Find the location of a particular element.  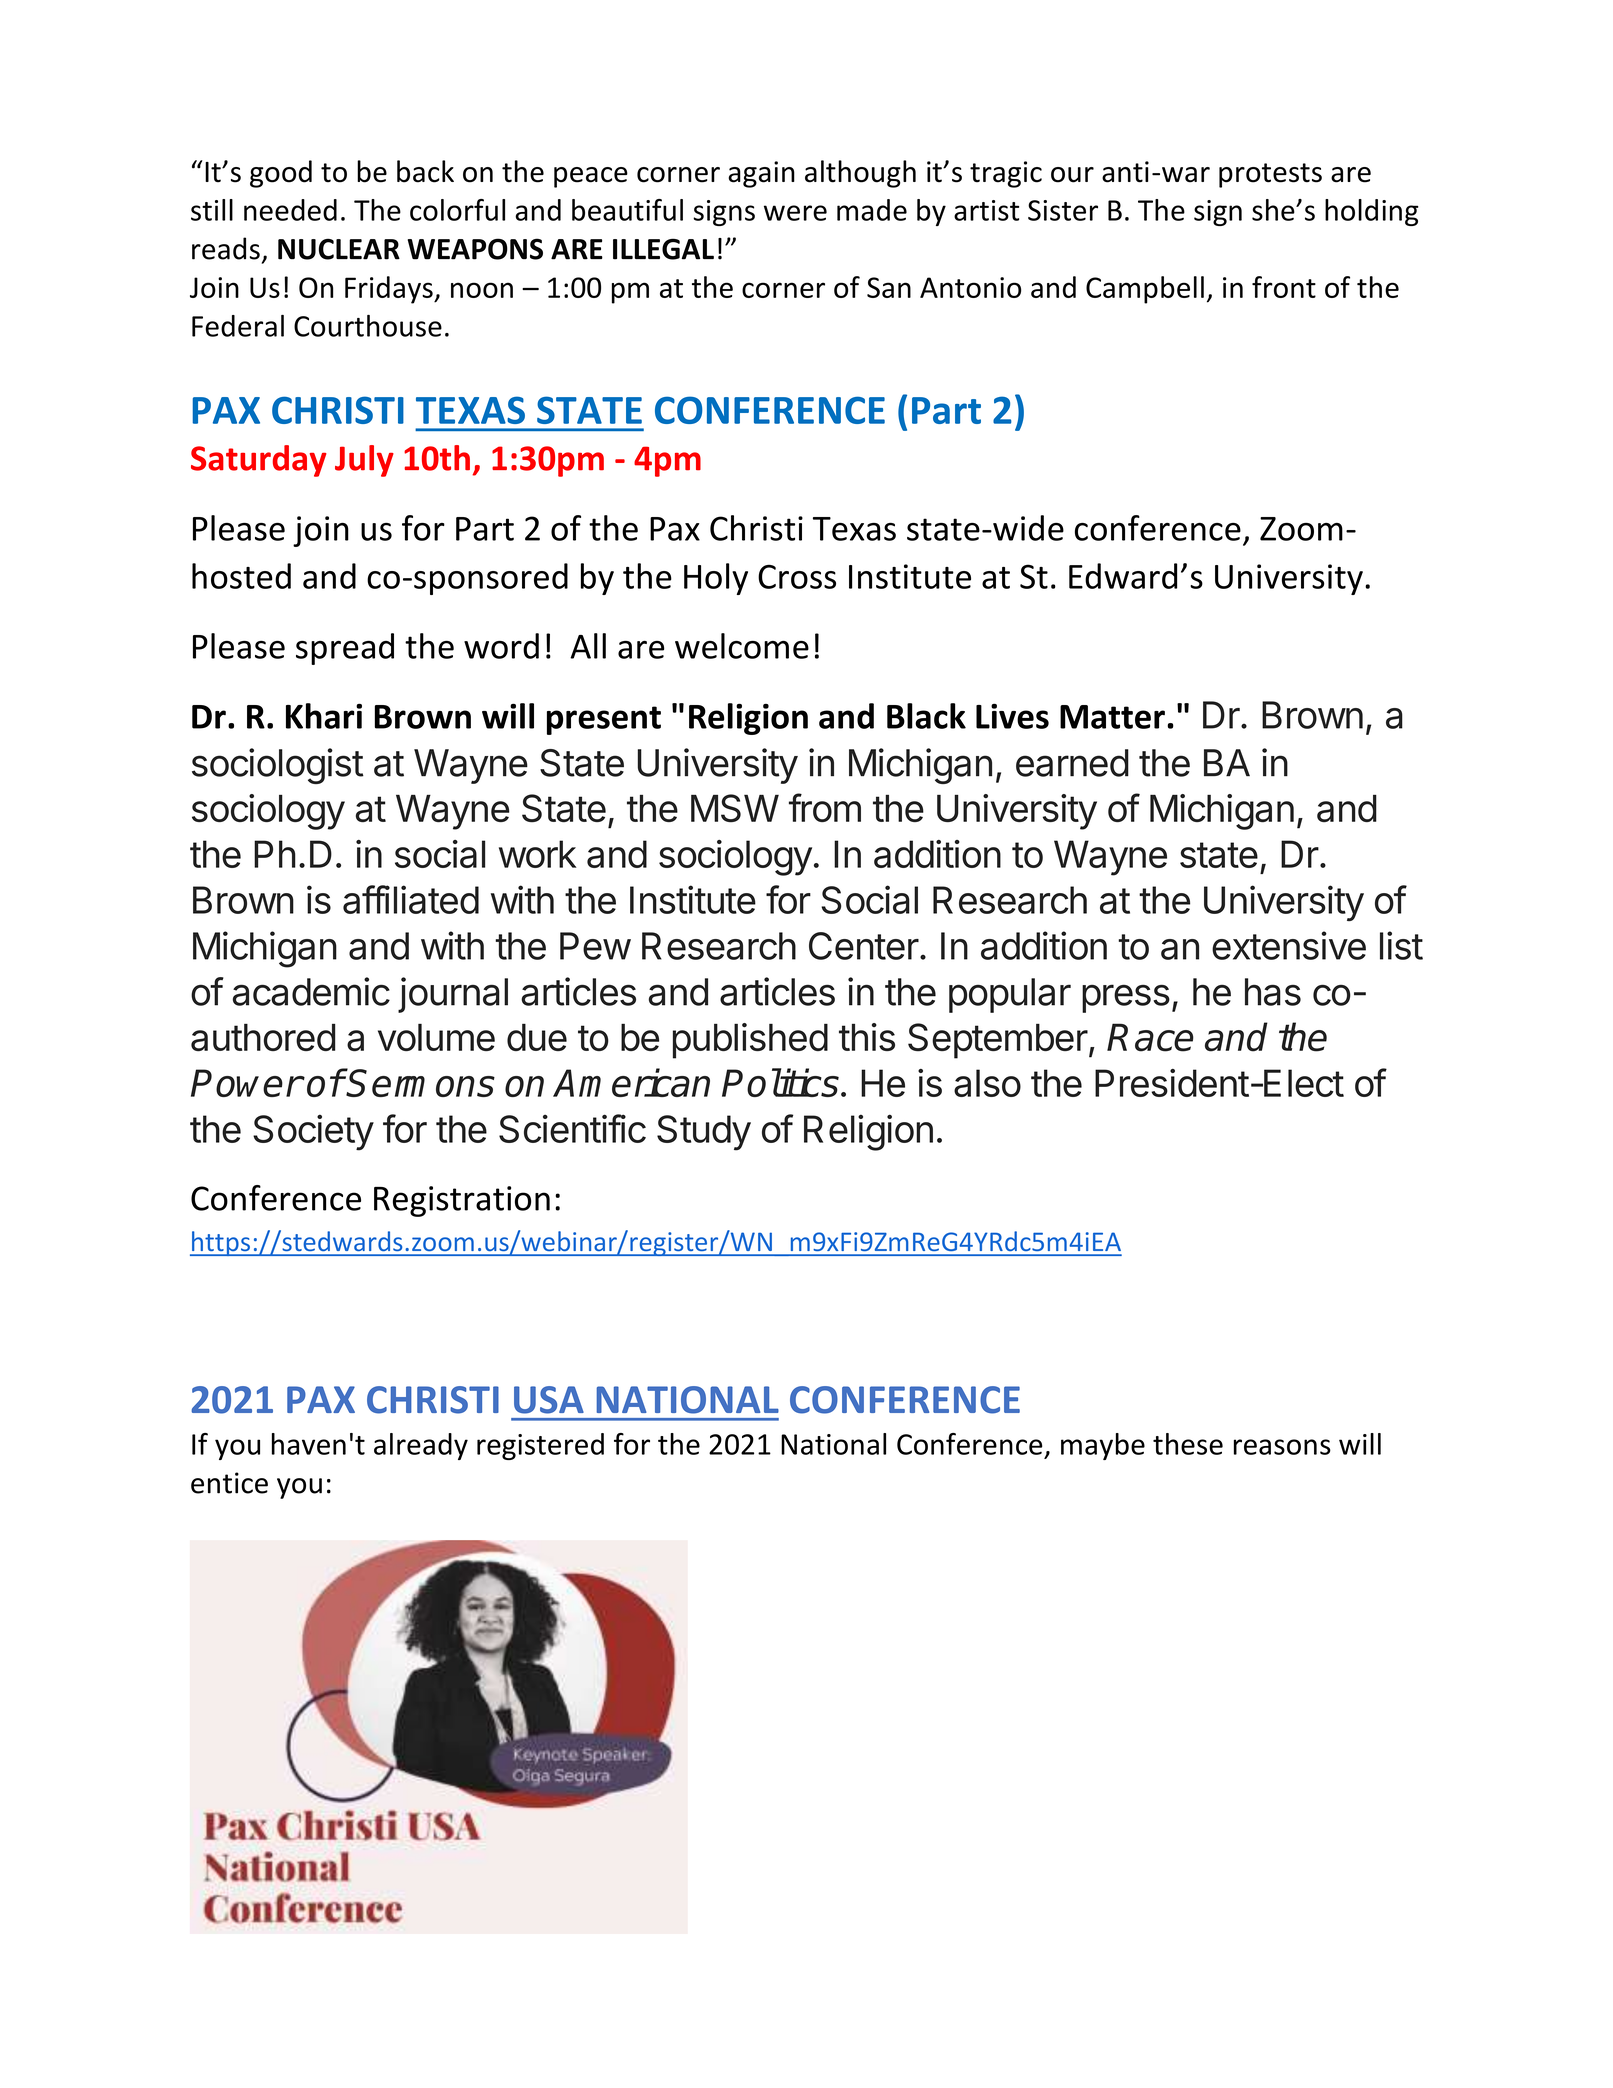

needed is located at coordinates (290, 210).
